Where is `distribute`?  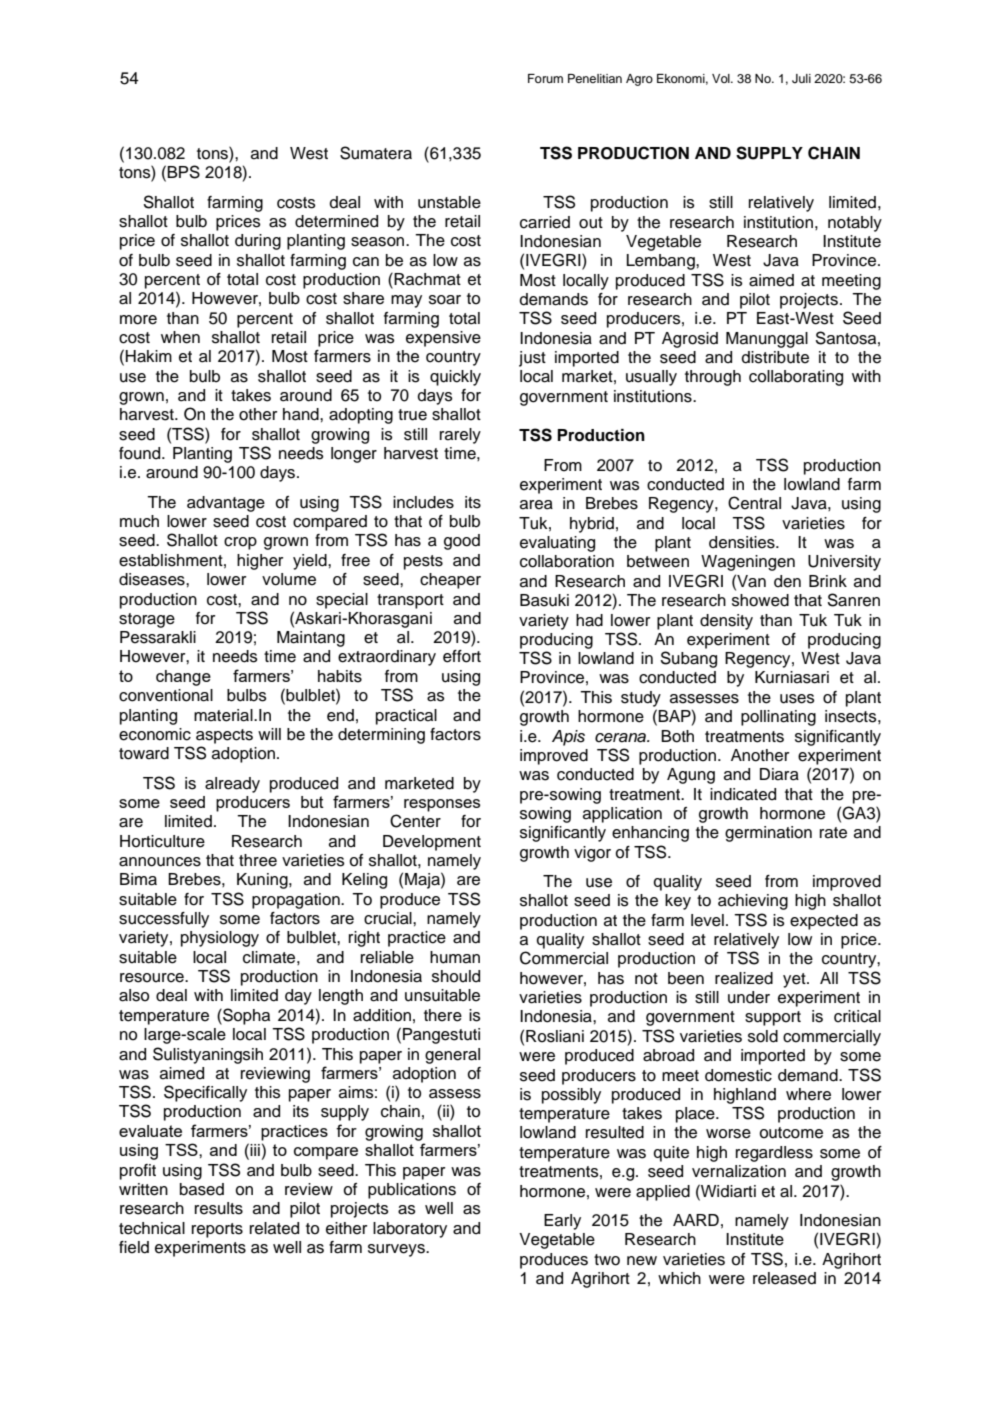 distribute is located at coordinates (775, 357).
